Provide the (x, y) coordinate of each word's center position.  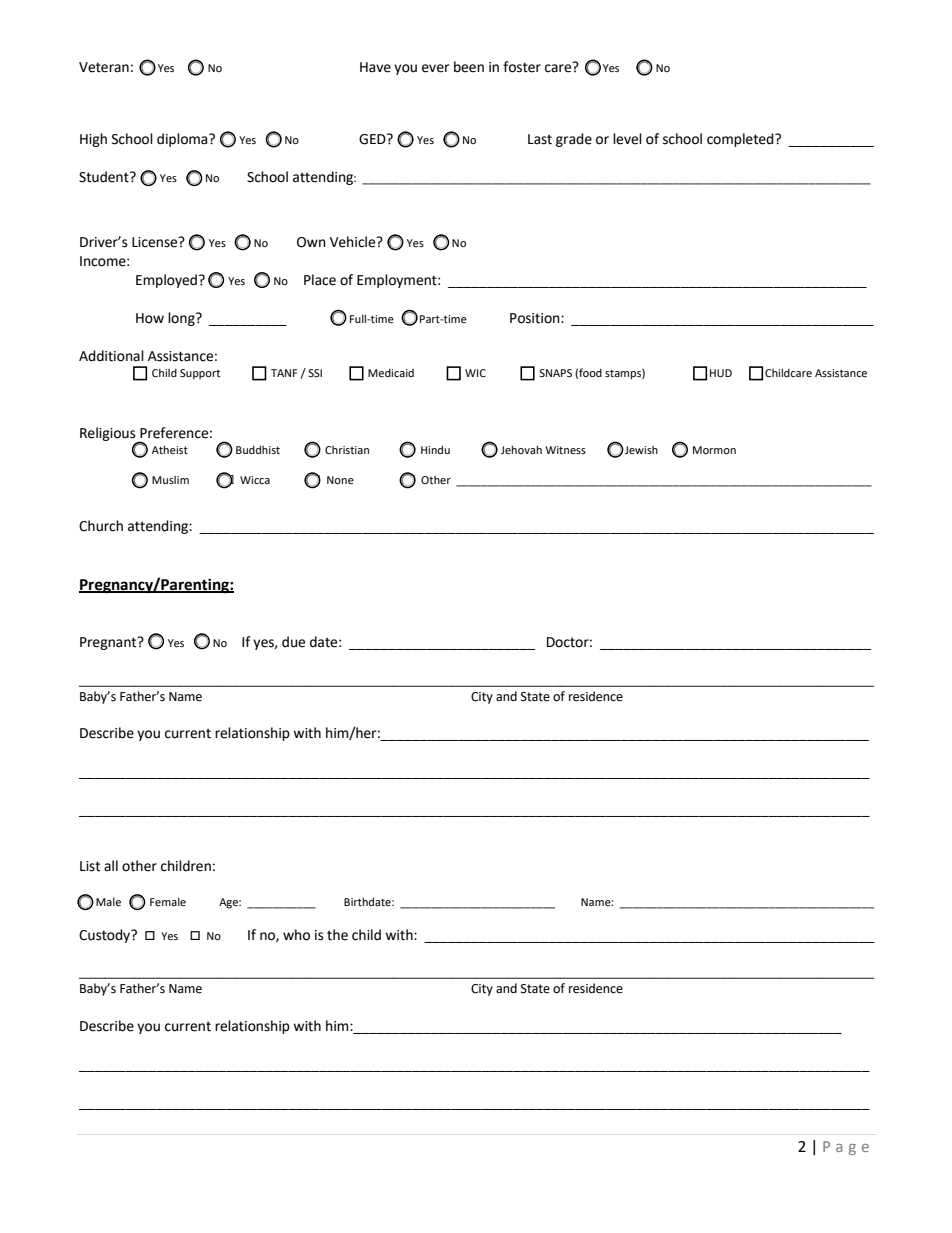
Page (846, 1148)
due (293, 642)
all (111, 865)
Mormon (714, 450)
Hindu (435, 449)
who (296, 935)
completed (741, 140)
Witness (565, 450)
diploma (183, 140)
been (469, 67)
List (90, 866)
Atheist (170, 449)
